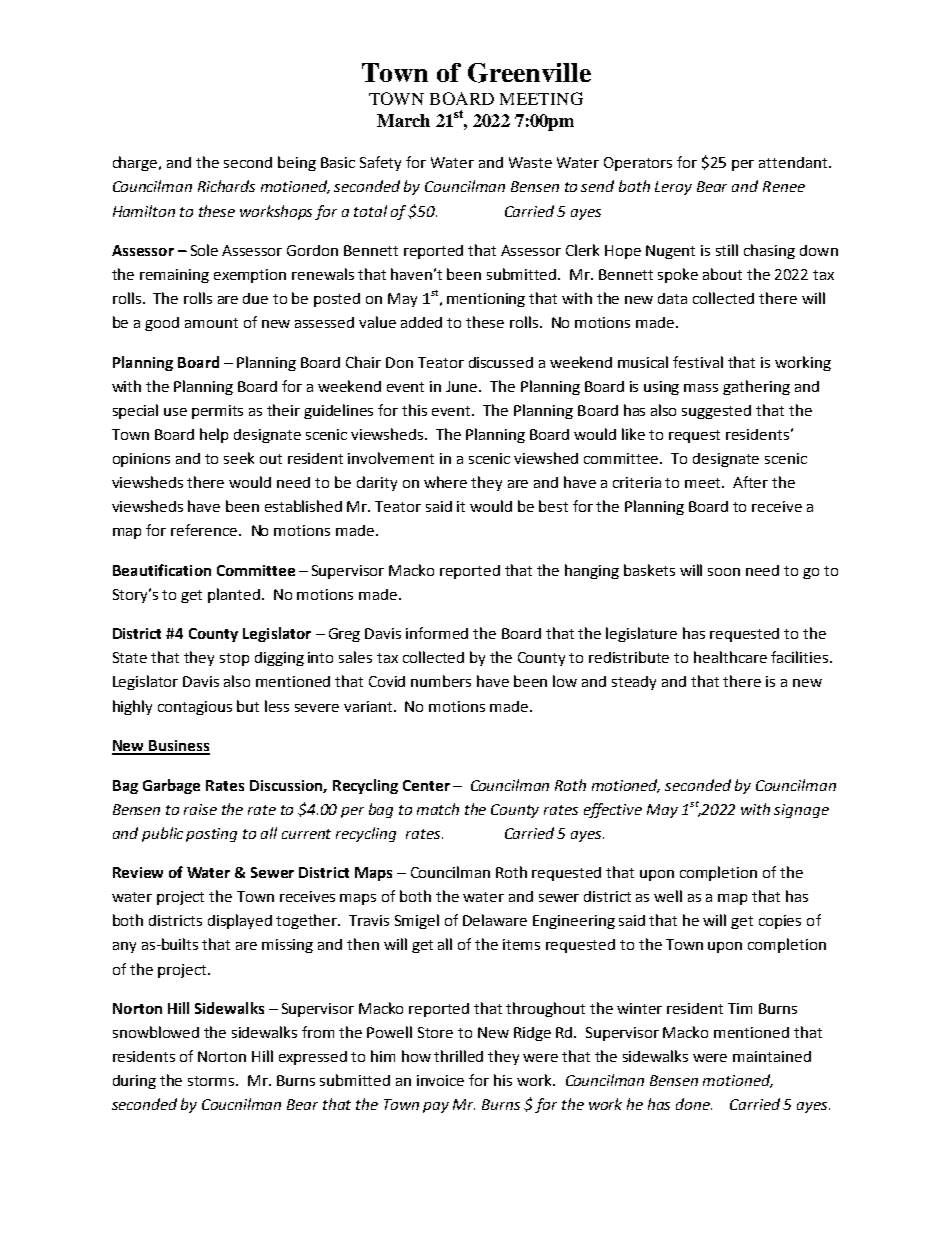 The width and height of the screenshot is (952, 1233). Describe the element at coordinates (211, 323) in the screenshot. I see `amount` at that location.
